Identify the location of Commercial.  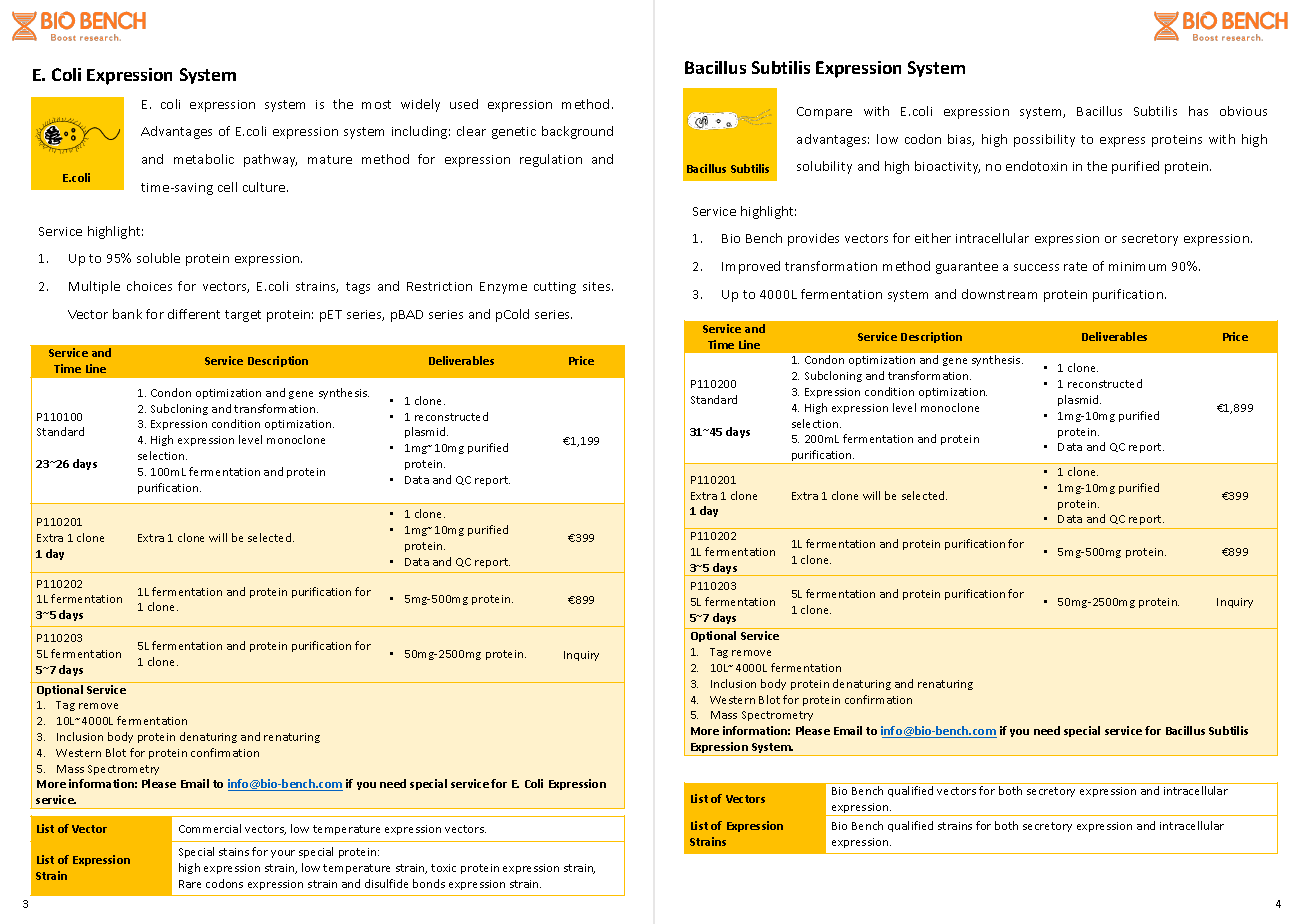
(210, 828).
